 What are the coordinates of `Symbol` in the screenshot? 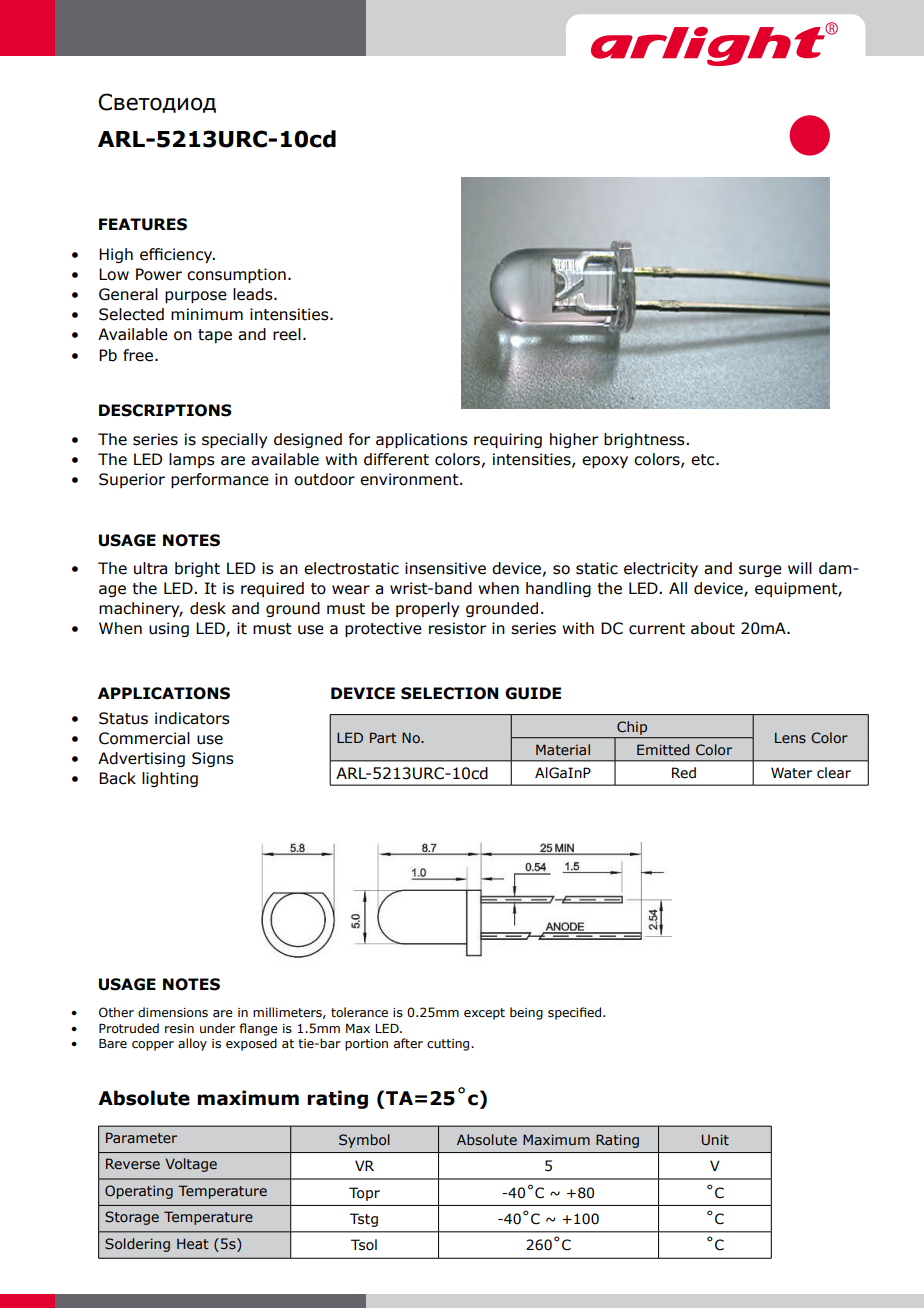 It's located at (364, 1141).
